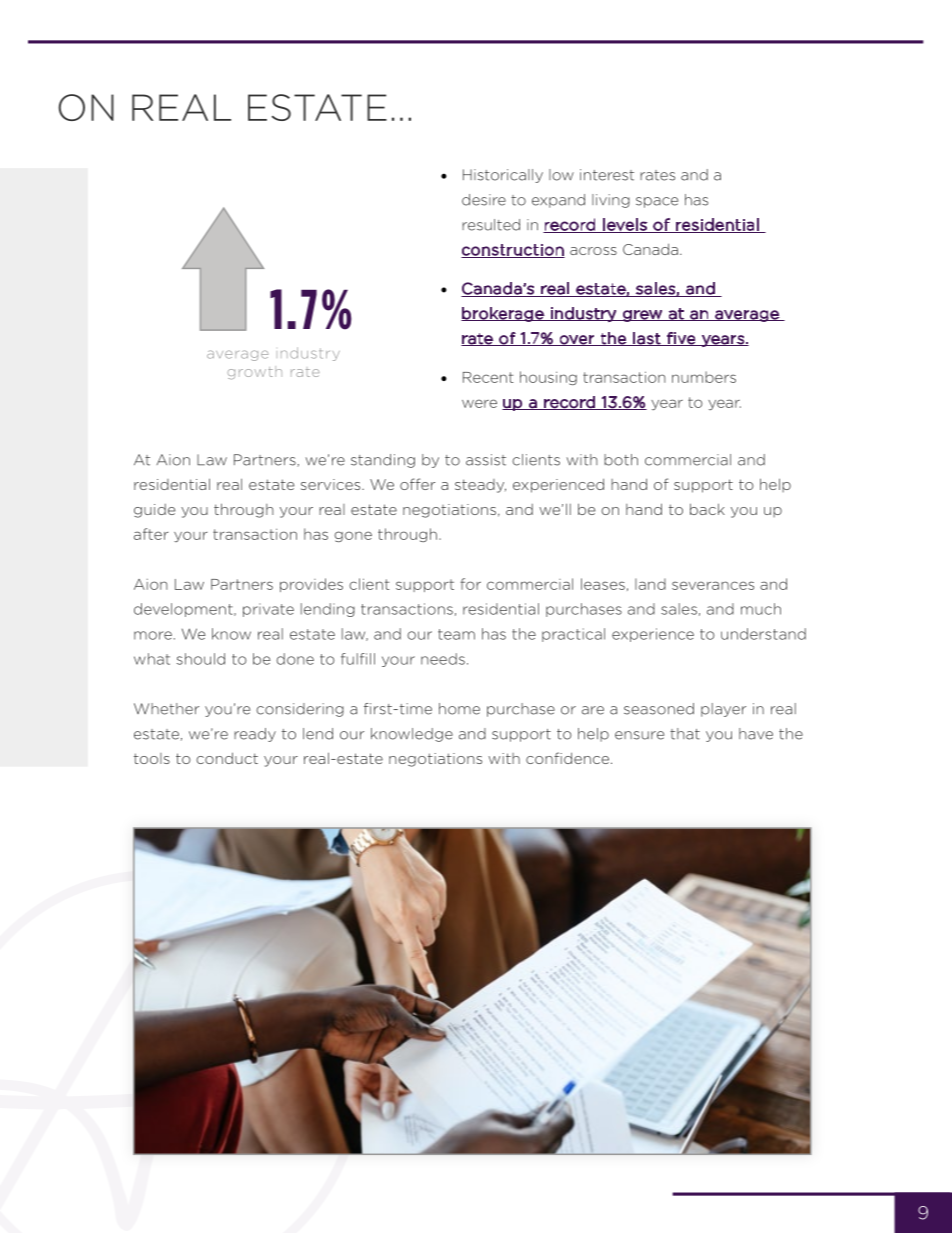 This document has height=1233, width=952. What do you see at coordinates (621, 460) in the document?
I see `both` at bounding box center [621, 460].
